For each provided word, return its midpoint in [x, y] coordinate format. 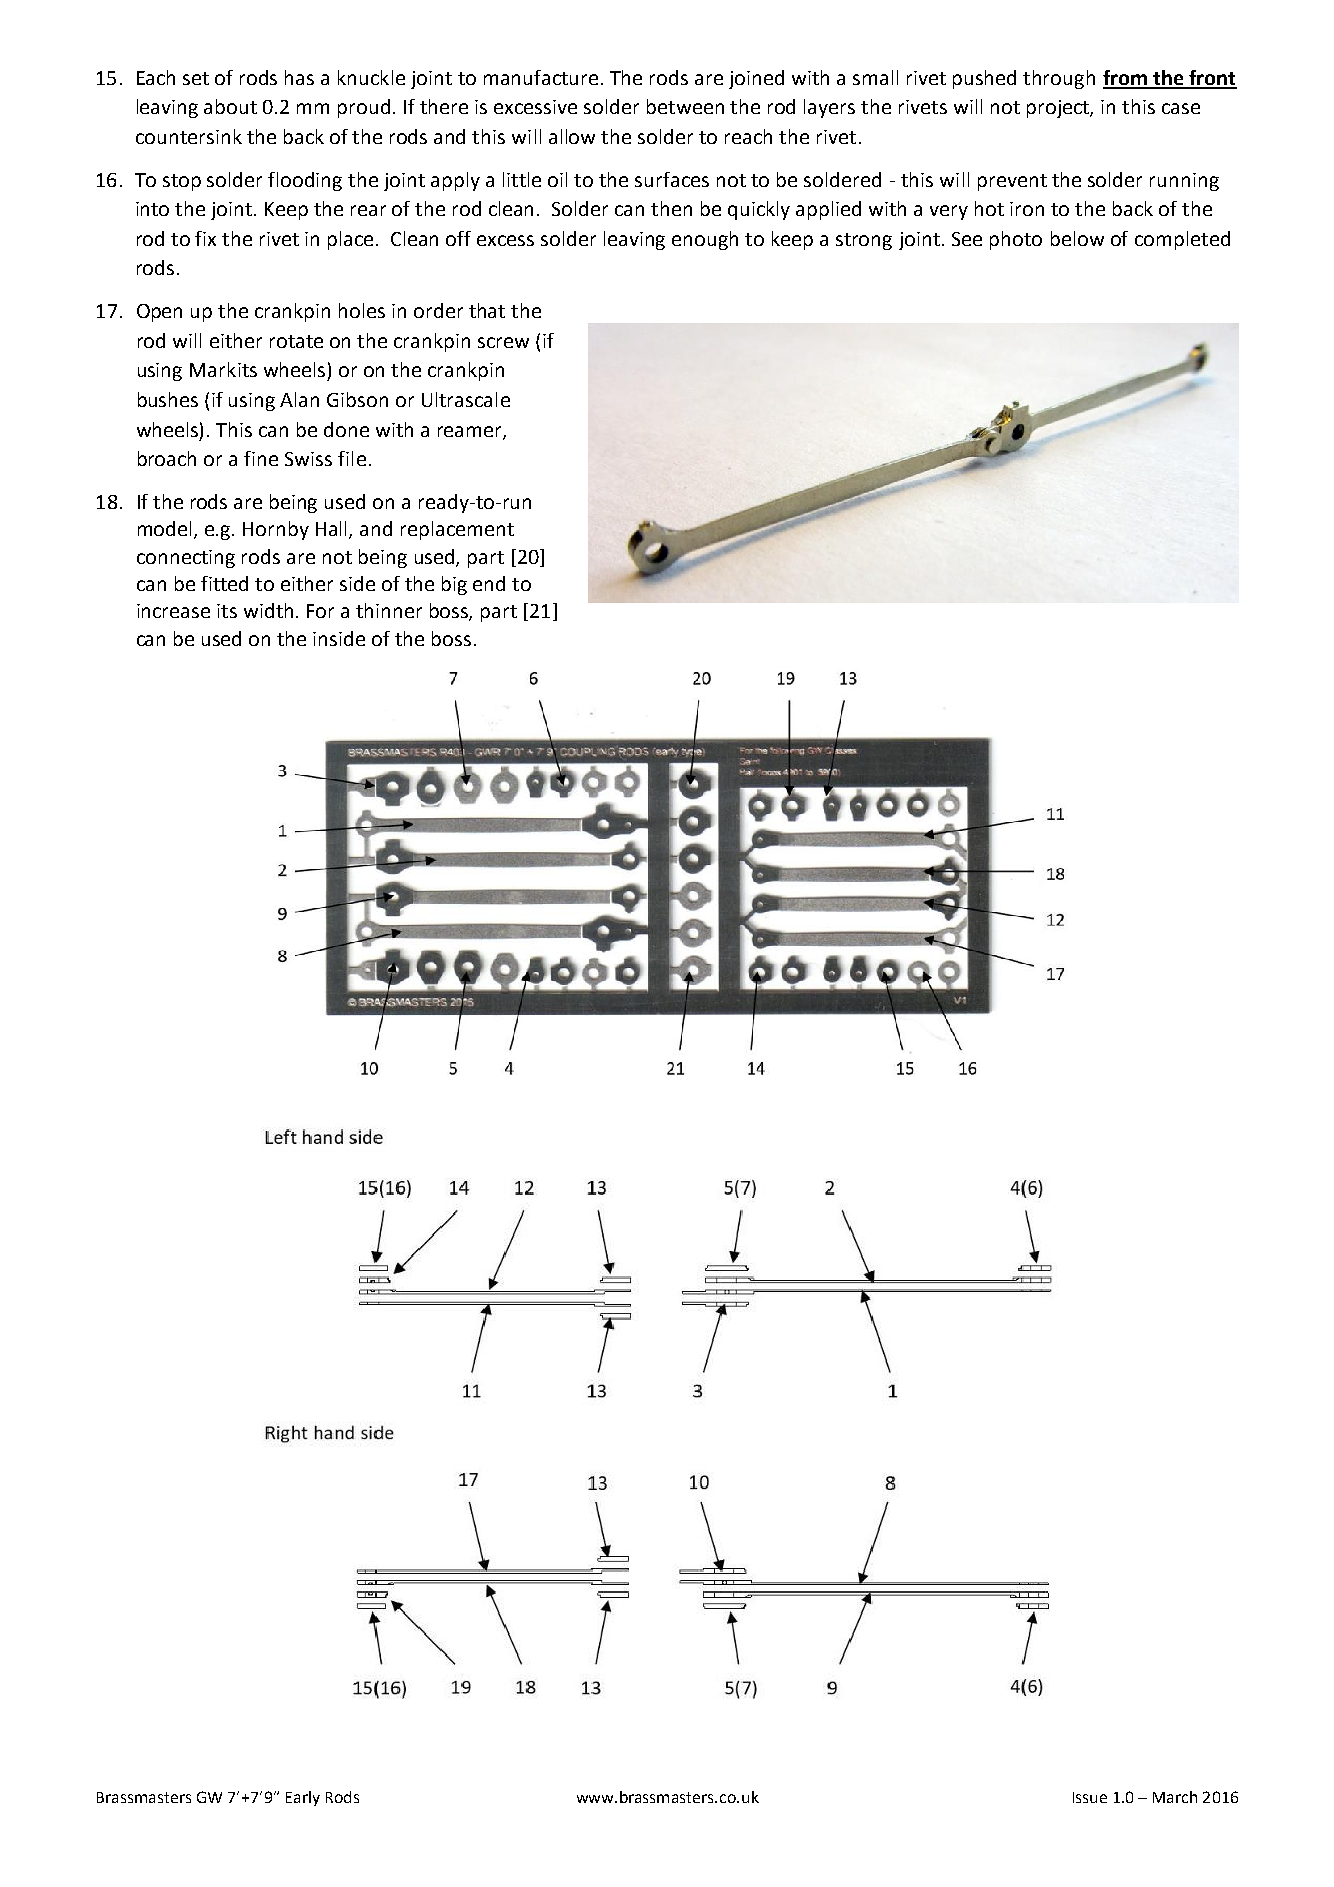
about [230, 106]
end [489, 583]
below [1077, 238]
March [1175, 1797]
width [268, 610]
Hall [333, 530]
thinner [389, 610]
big [454, 585]
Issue [1090, 1797]
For [320, 611]
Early [303, 1798]
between [685, 106]
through [1059, 79]
